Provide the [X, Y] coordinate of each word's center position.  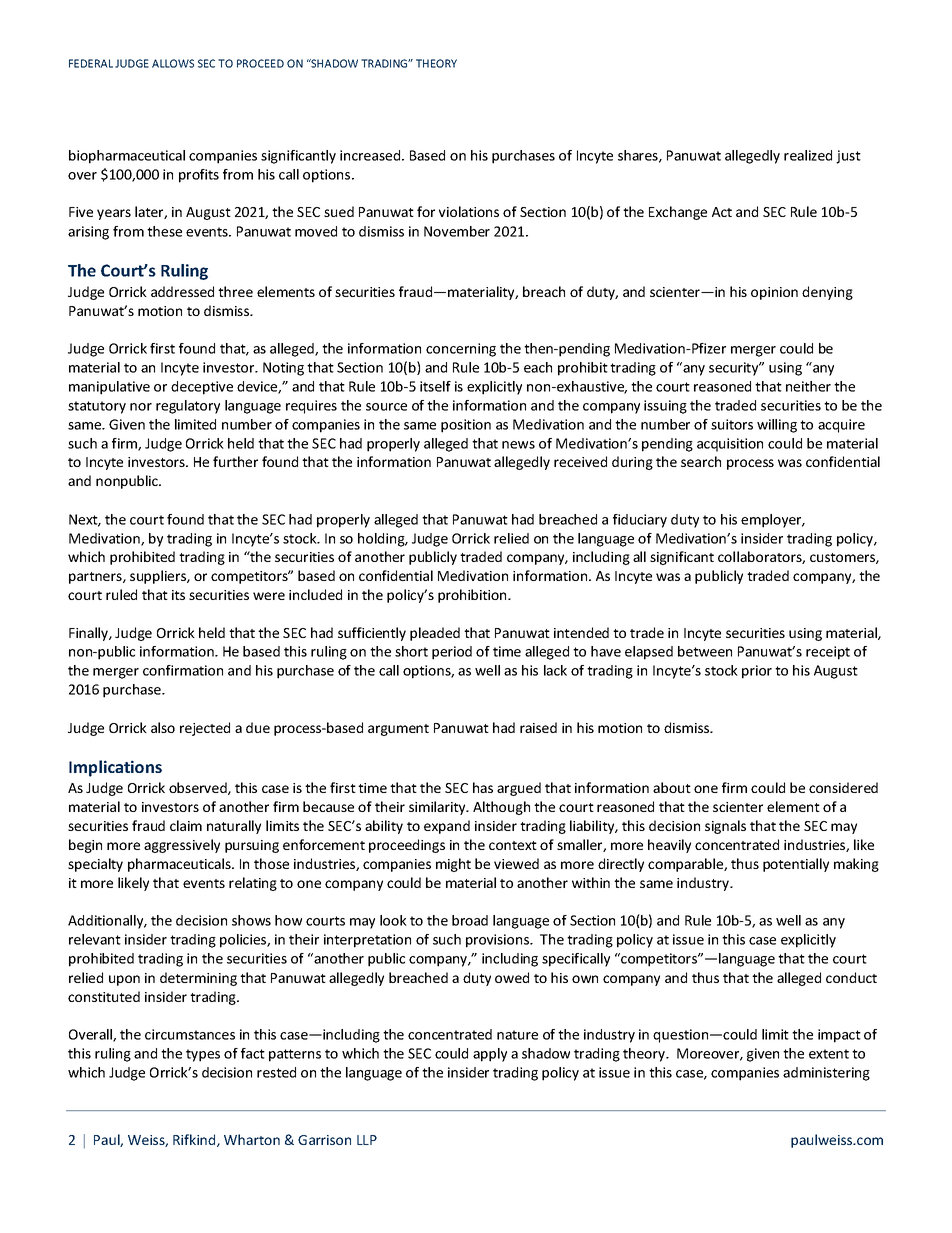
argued [519, 789]
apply [490, 1055]
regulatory [188, 407]
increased [371, 155]
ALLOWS [173, 63]
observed [199, 788]
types [203, 1055]
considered [843, 787]
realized [808, 155]
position [466, 426]
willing [777, 426]
